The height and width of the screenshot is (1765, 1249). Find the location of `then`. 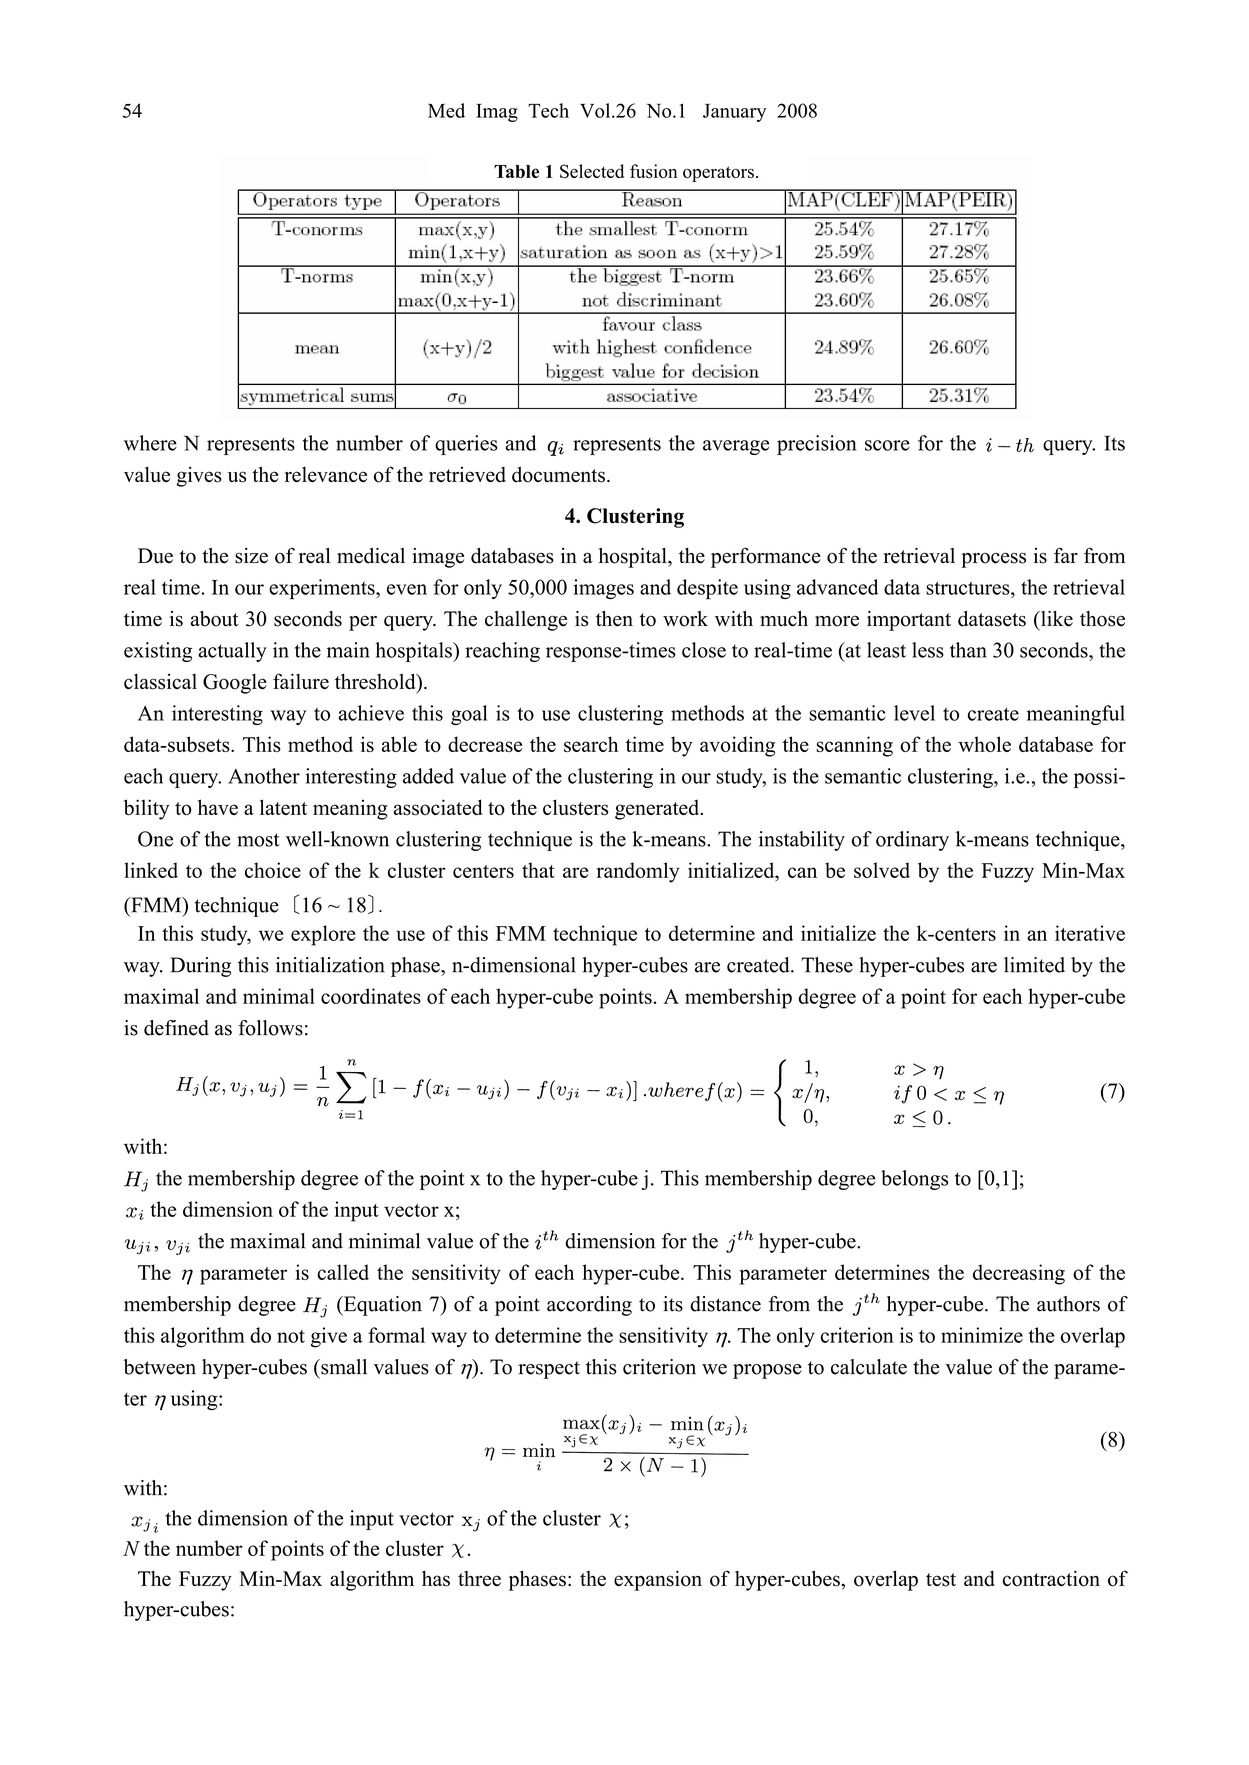

then is located at coordinates (614, 619).
